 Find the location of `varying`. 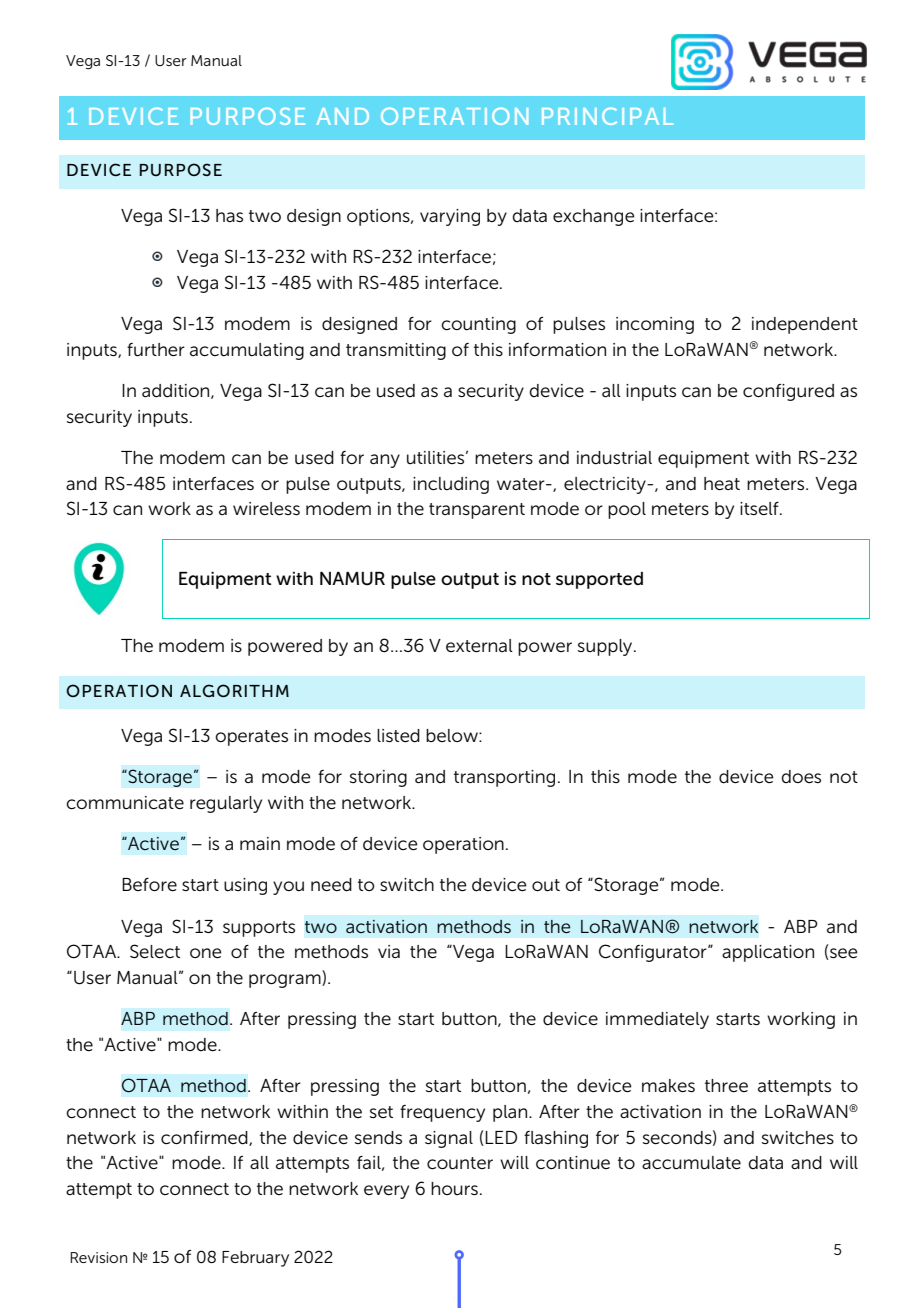

varying is located at coordinates (450, 217).
